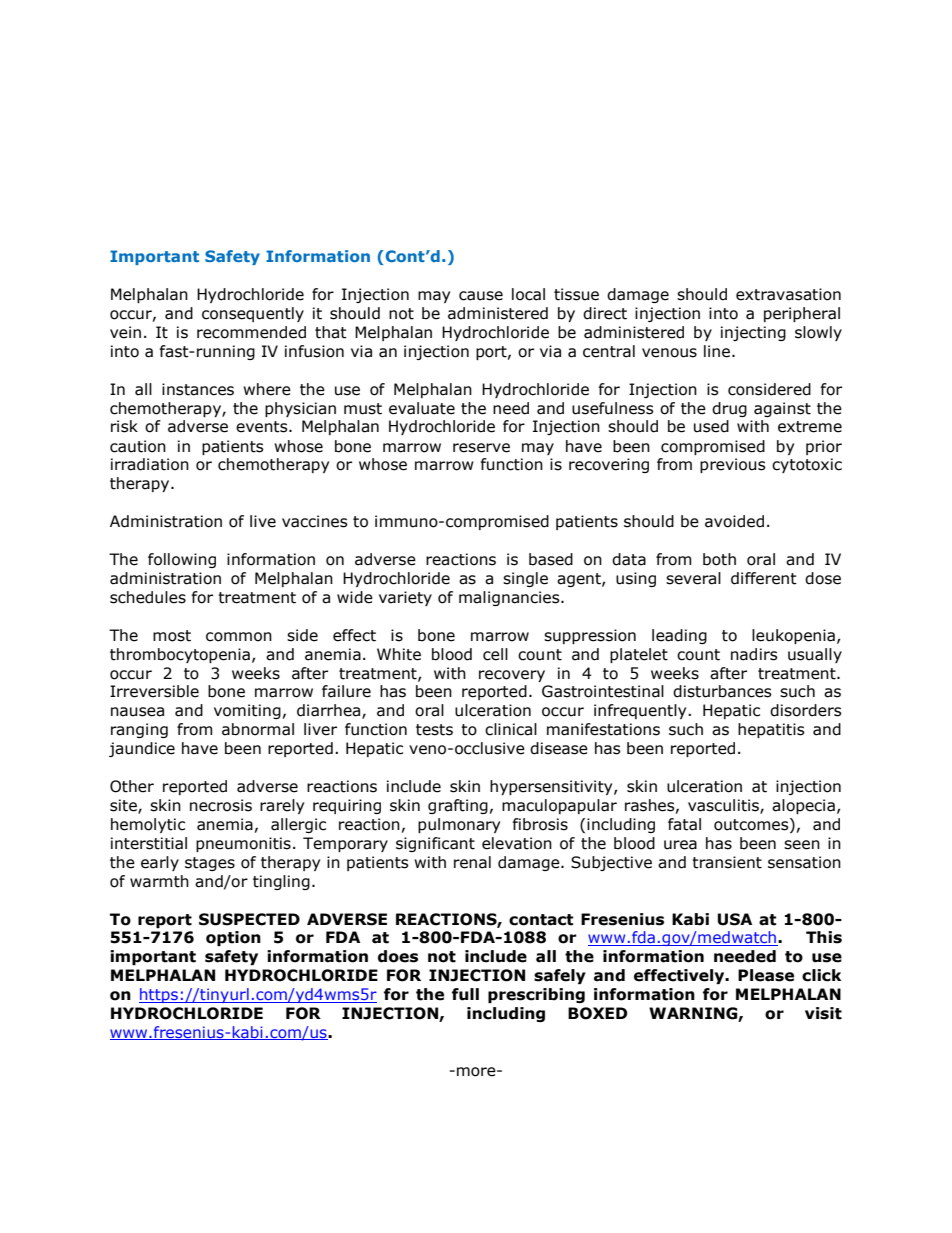 Image resolution: width=952 pixels, height=1233 pixels. I want to click on transient, so click(727, 862).
